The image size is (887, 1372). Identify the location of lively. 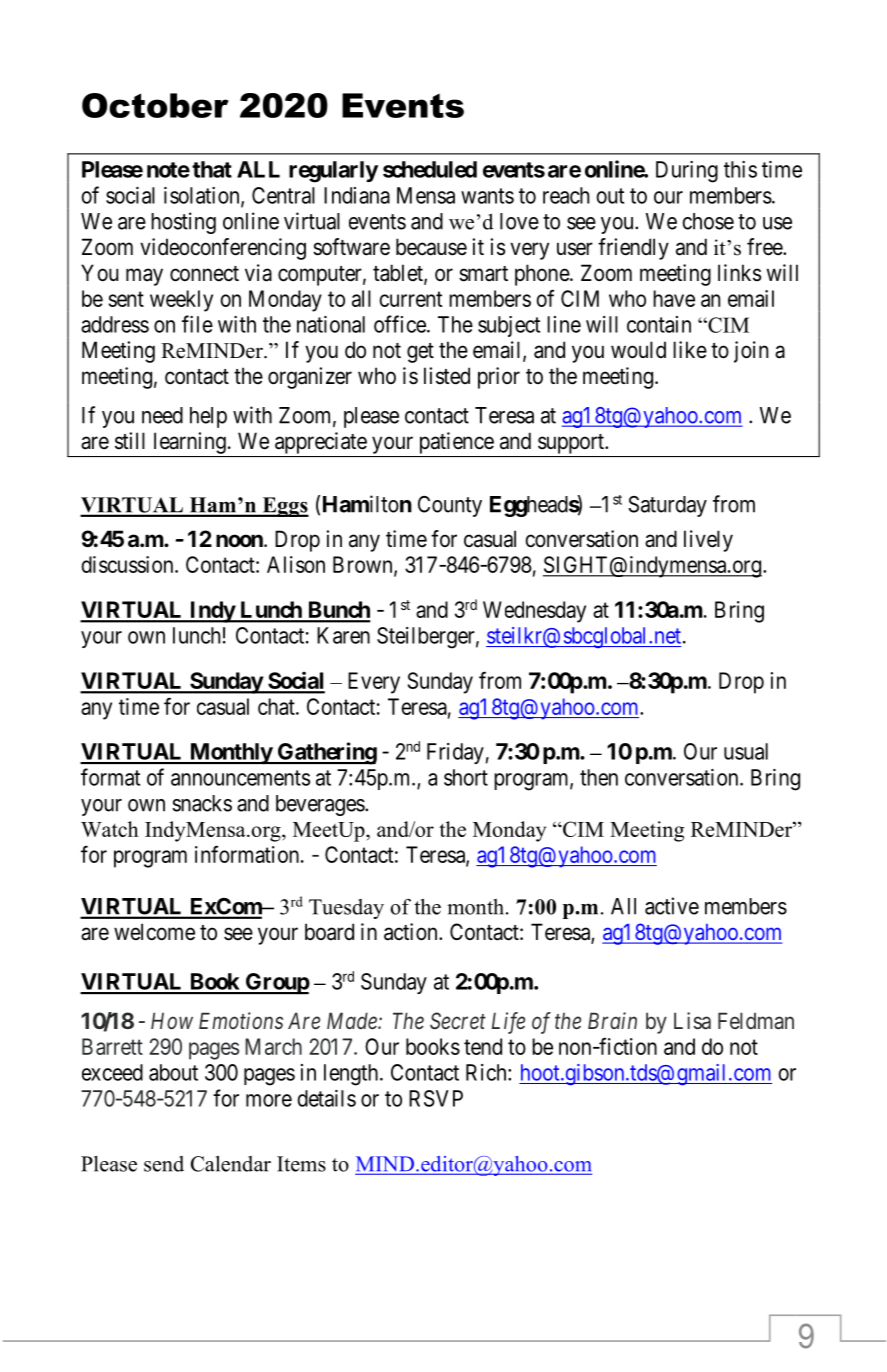
(708, 541).
